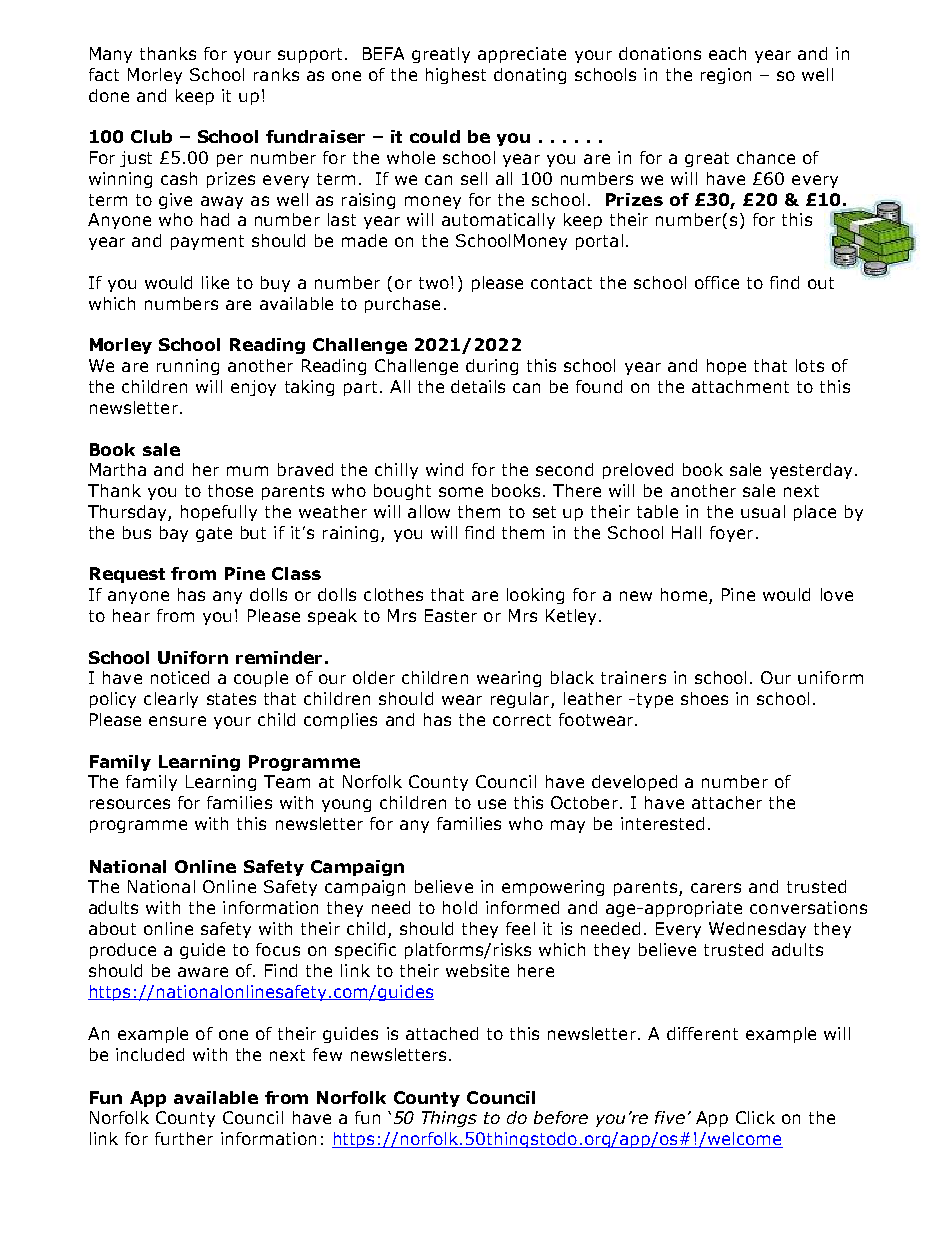 This page has width=952, height=1233. Describe the element at coordinates (492, 804) in the page. I see `use` at that location.
